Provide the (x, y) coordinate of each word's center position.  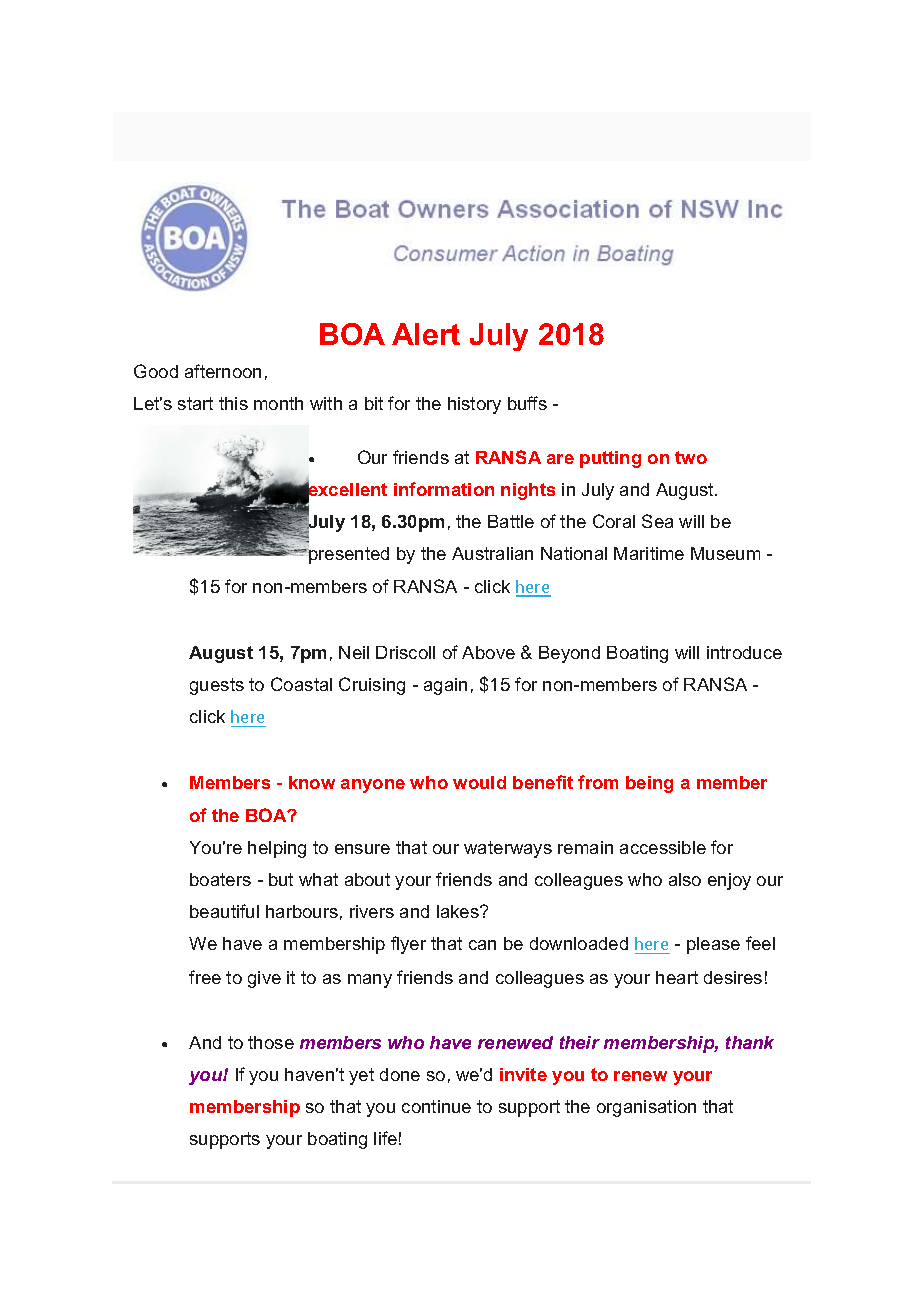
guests (217, 686)
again (445, 686)
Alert (426, 334)
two (691, 457)
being (649, 784)
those (271, 1042)
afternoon (223, 371)
